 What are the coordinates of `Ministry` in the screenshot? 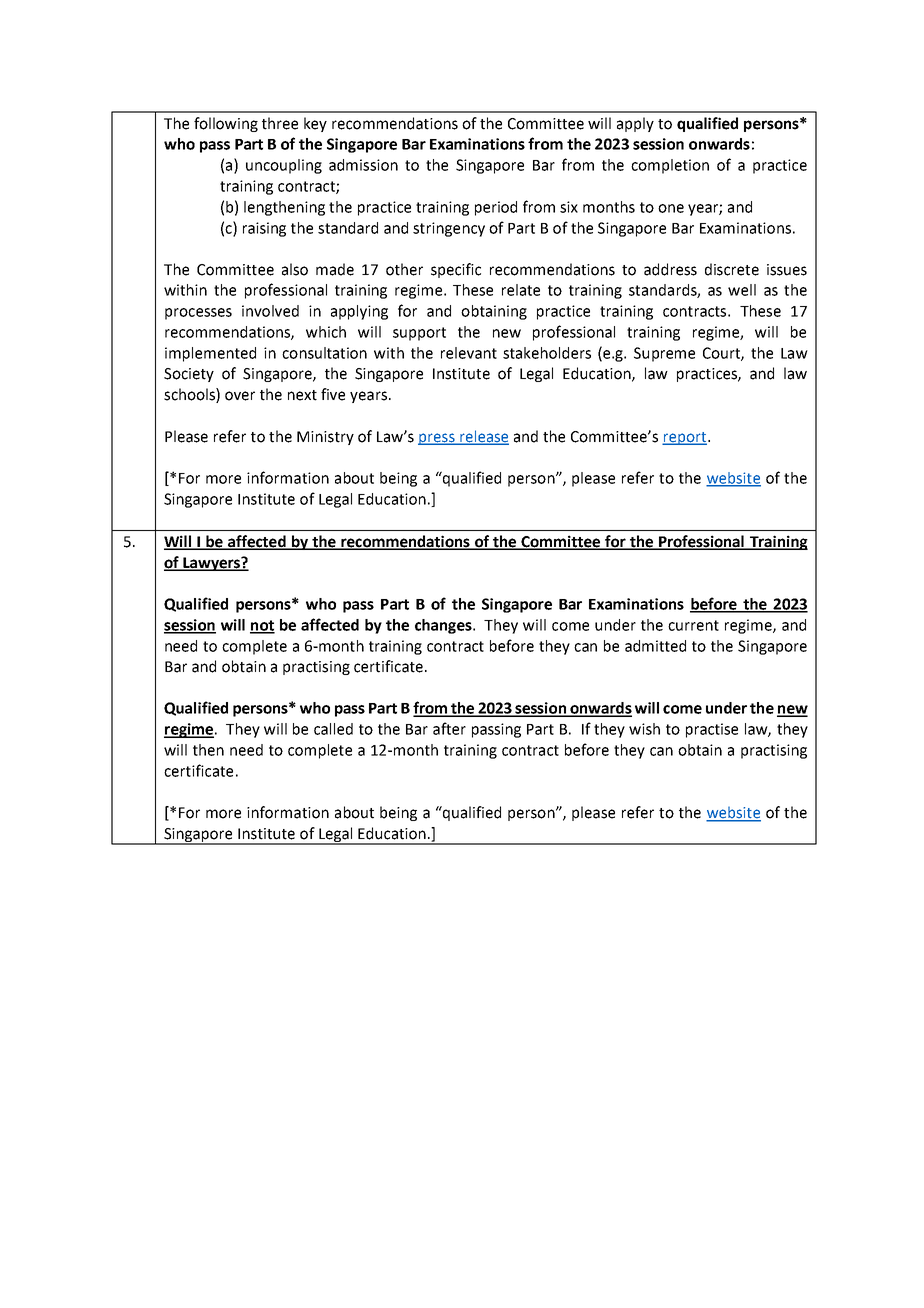 It's located at (325, 438).
